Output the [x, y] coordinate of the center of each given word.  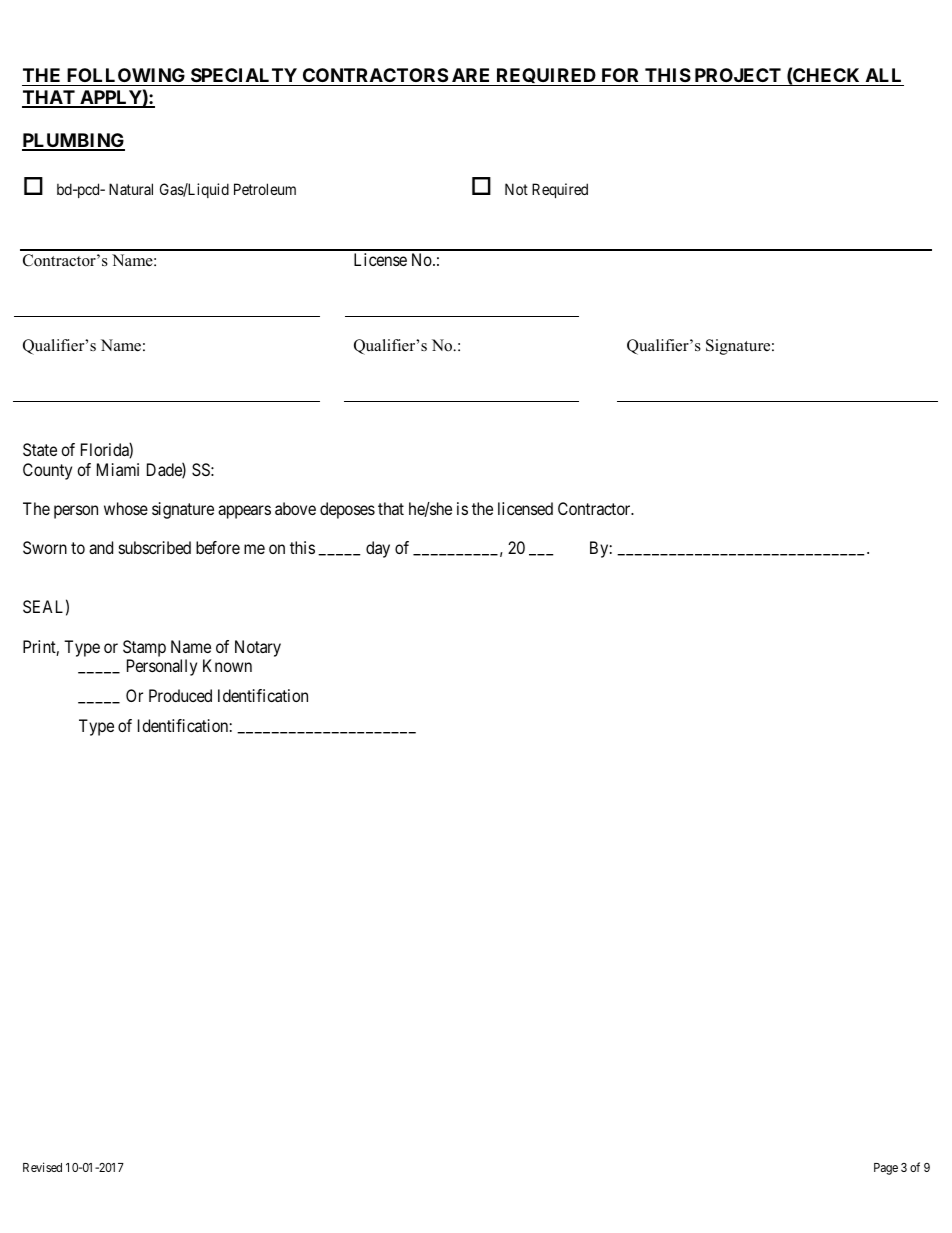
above [295, 508]
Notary [258, 648]
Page [886, 1169]
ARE [470, 75]
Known [227, 665]
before [218, 547]
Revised [42, 1167]
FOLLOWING [126, 75]
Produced [180, 695]
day [378, 549]
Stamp [144, 648]
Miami [118, 469]
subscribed [155, 547]
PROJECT [738, 75]
